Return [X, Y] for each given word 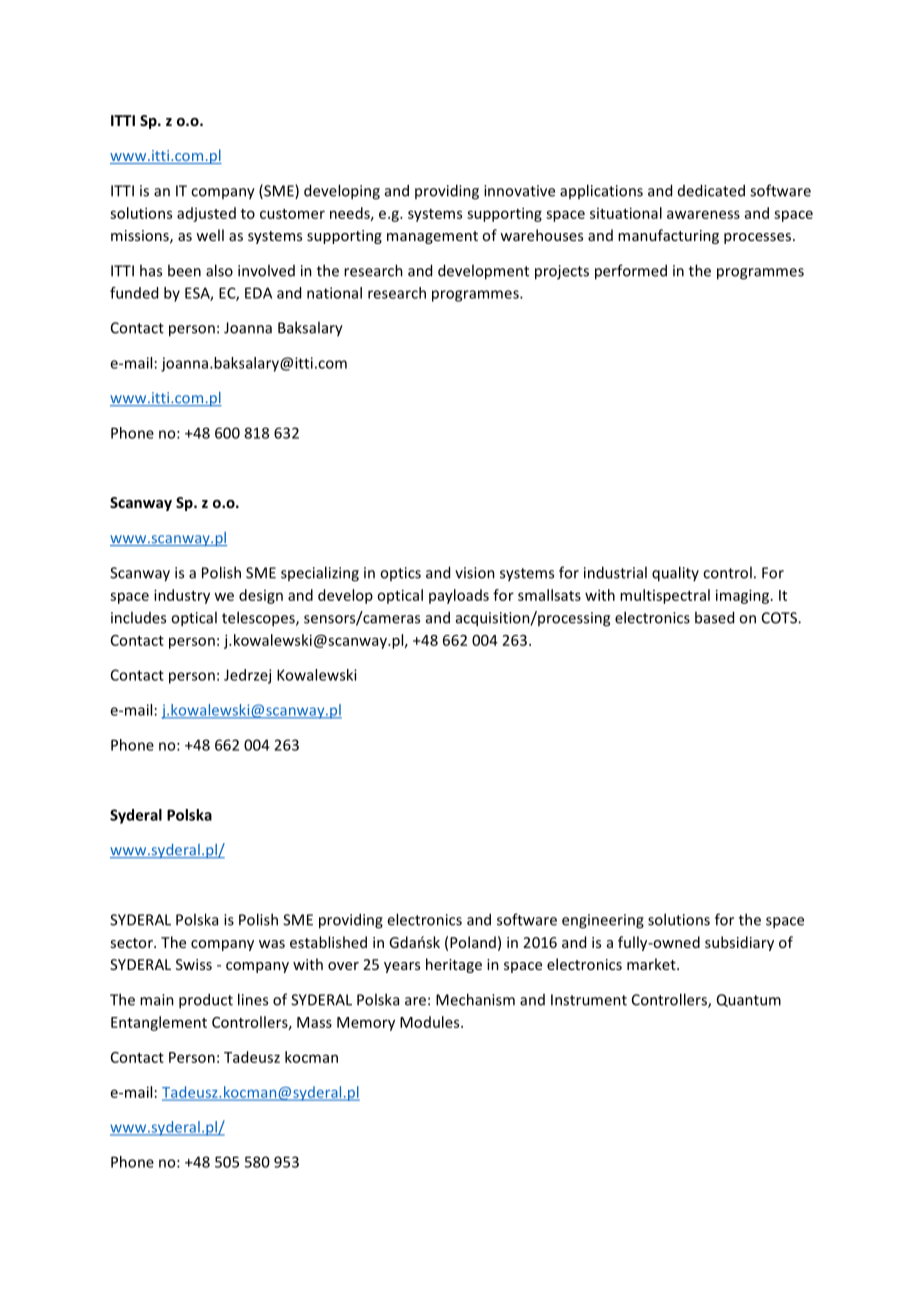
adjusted [206, 214]
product [206, 1001]
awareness [703, 214]
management [432, 237]
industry [182, 596]
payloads [459, 596]
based [714, 617]
